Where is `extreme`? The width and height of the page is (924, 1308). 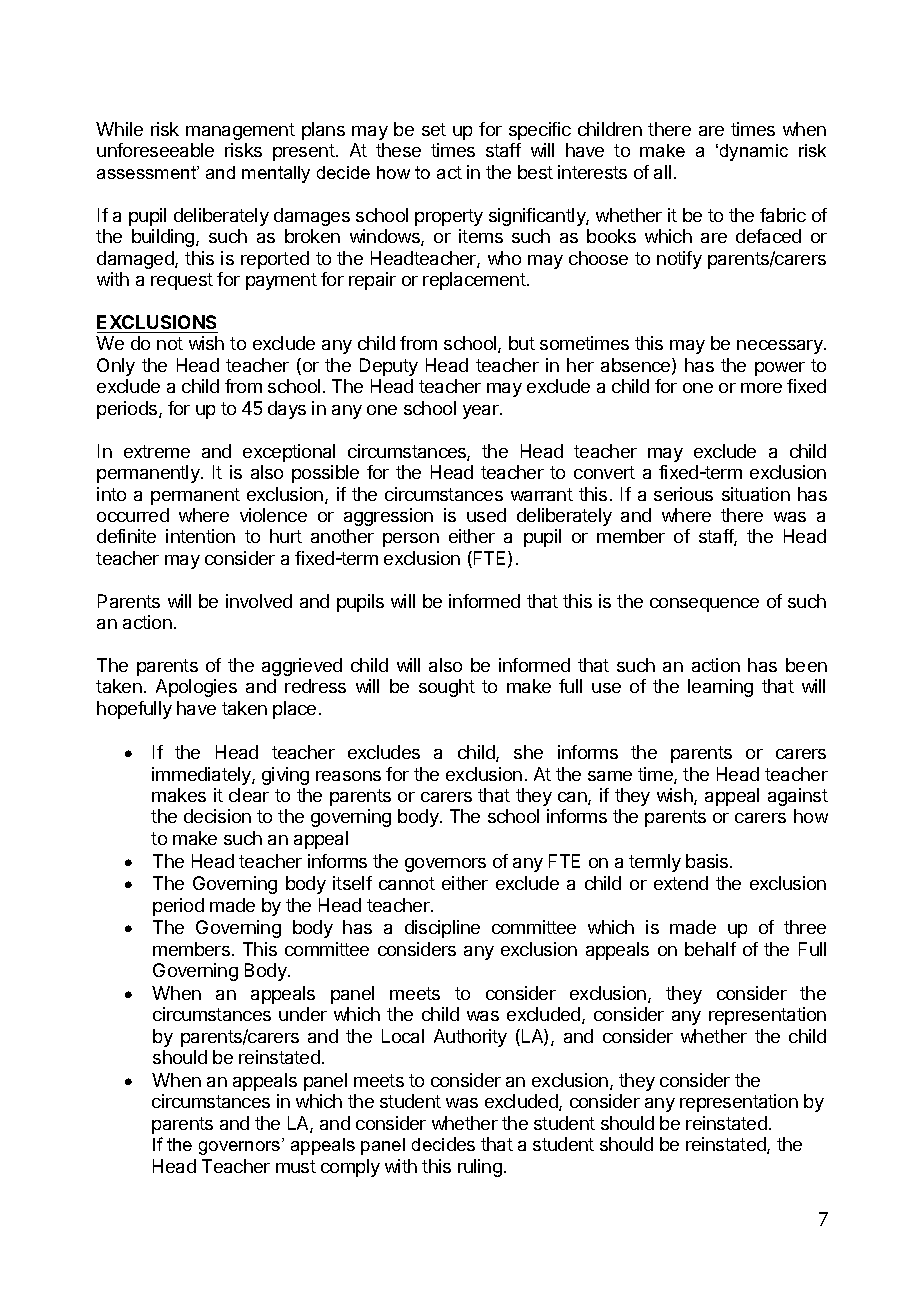 extreme is located at coordinates (157, 451).
